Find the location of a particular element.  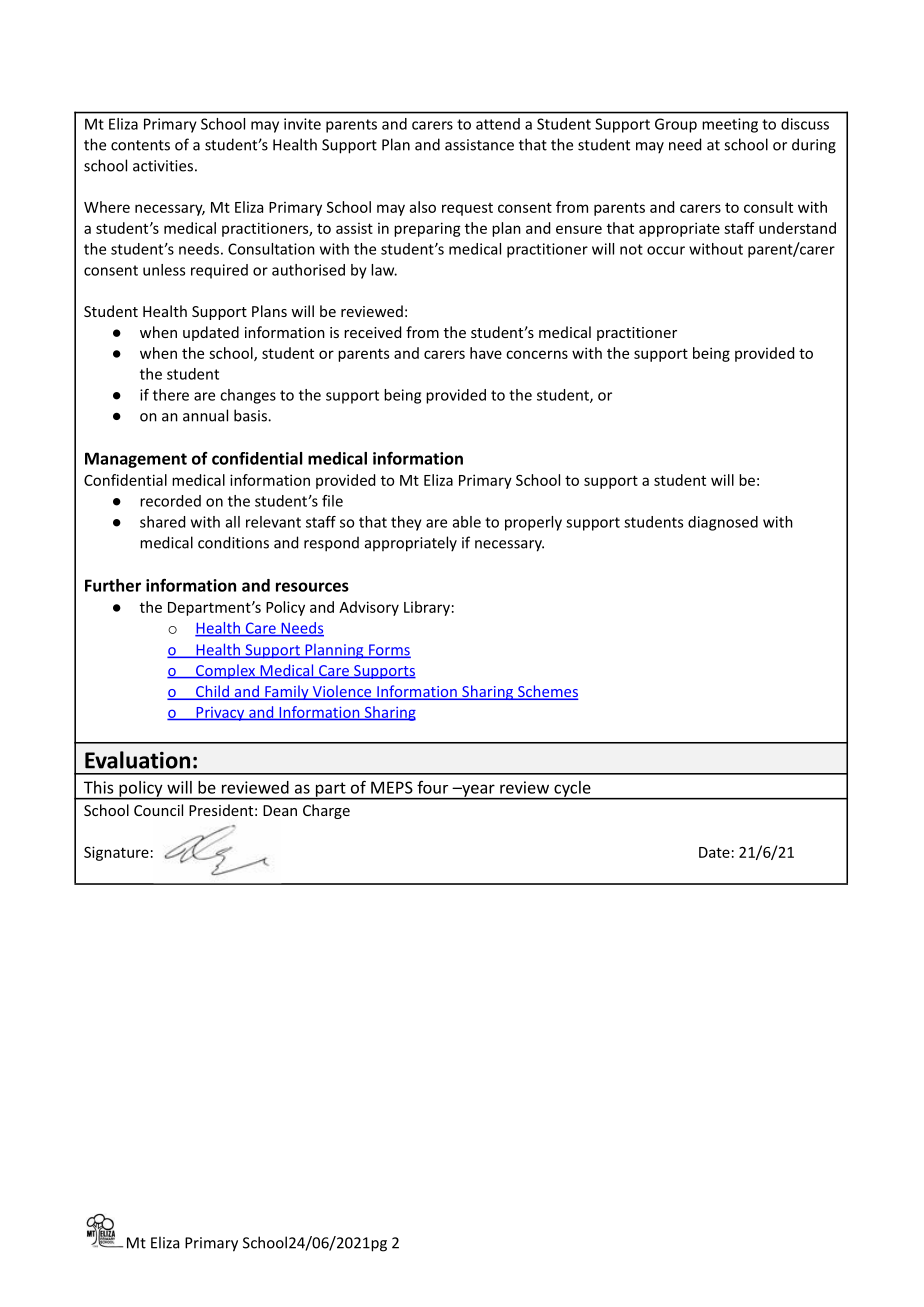

attend is located at coordinates (498, 124).
